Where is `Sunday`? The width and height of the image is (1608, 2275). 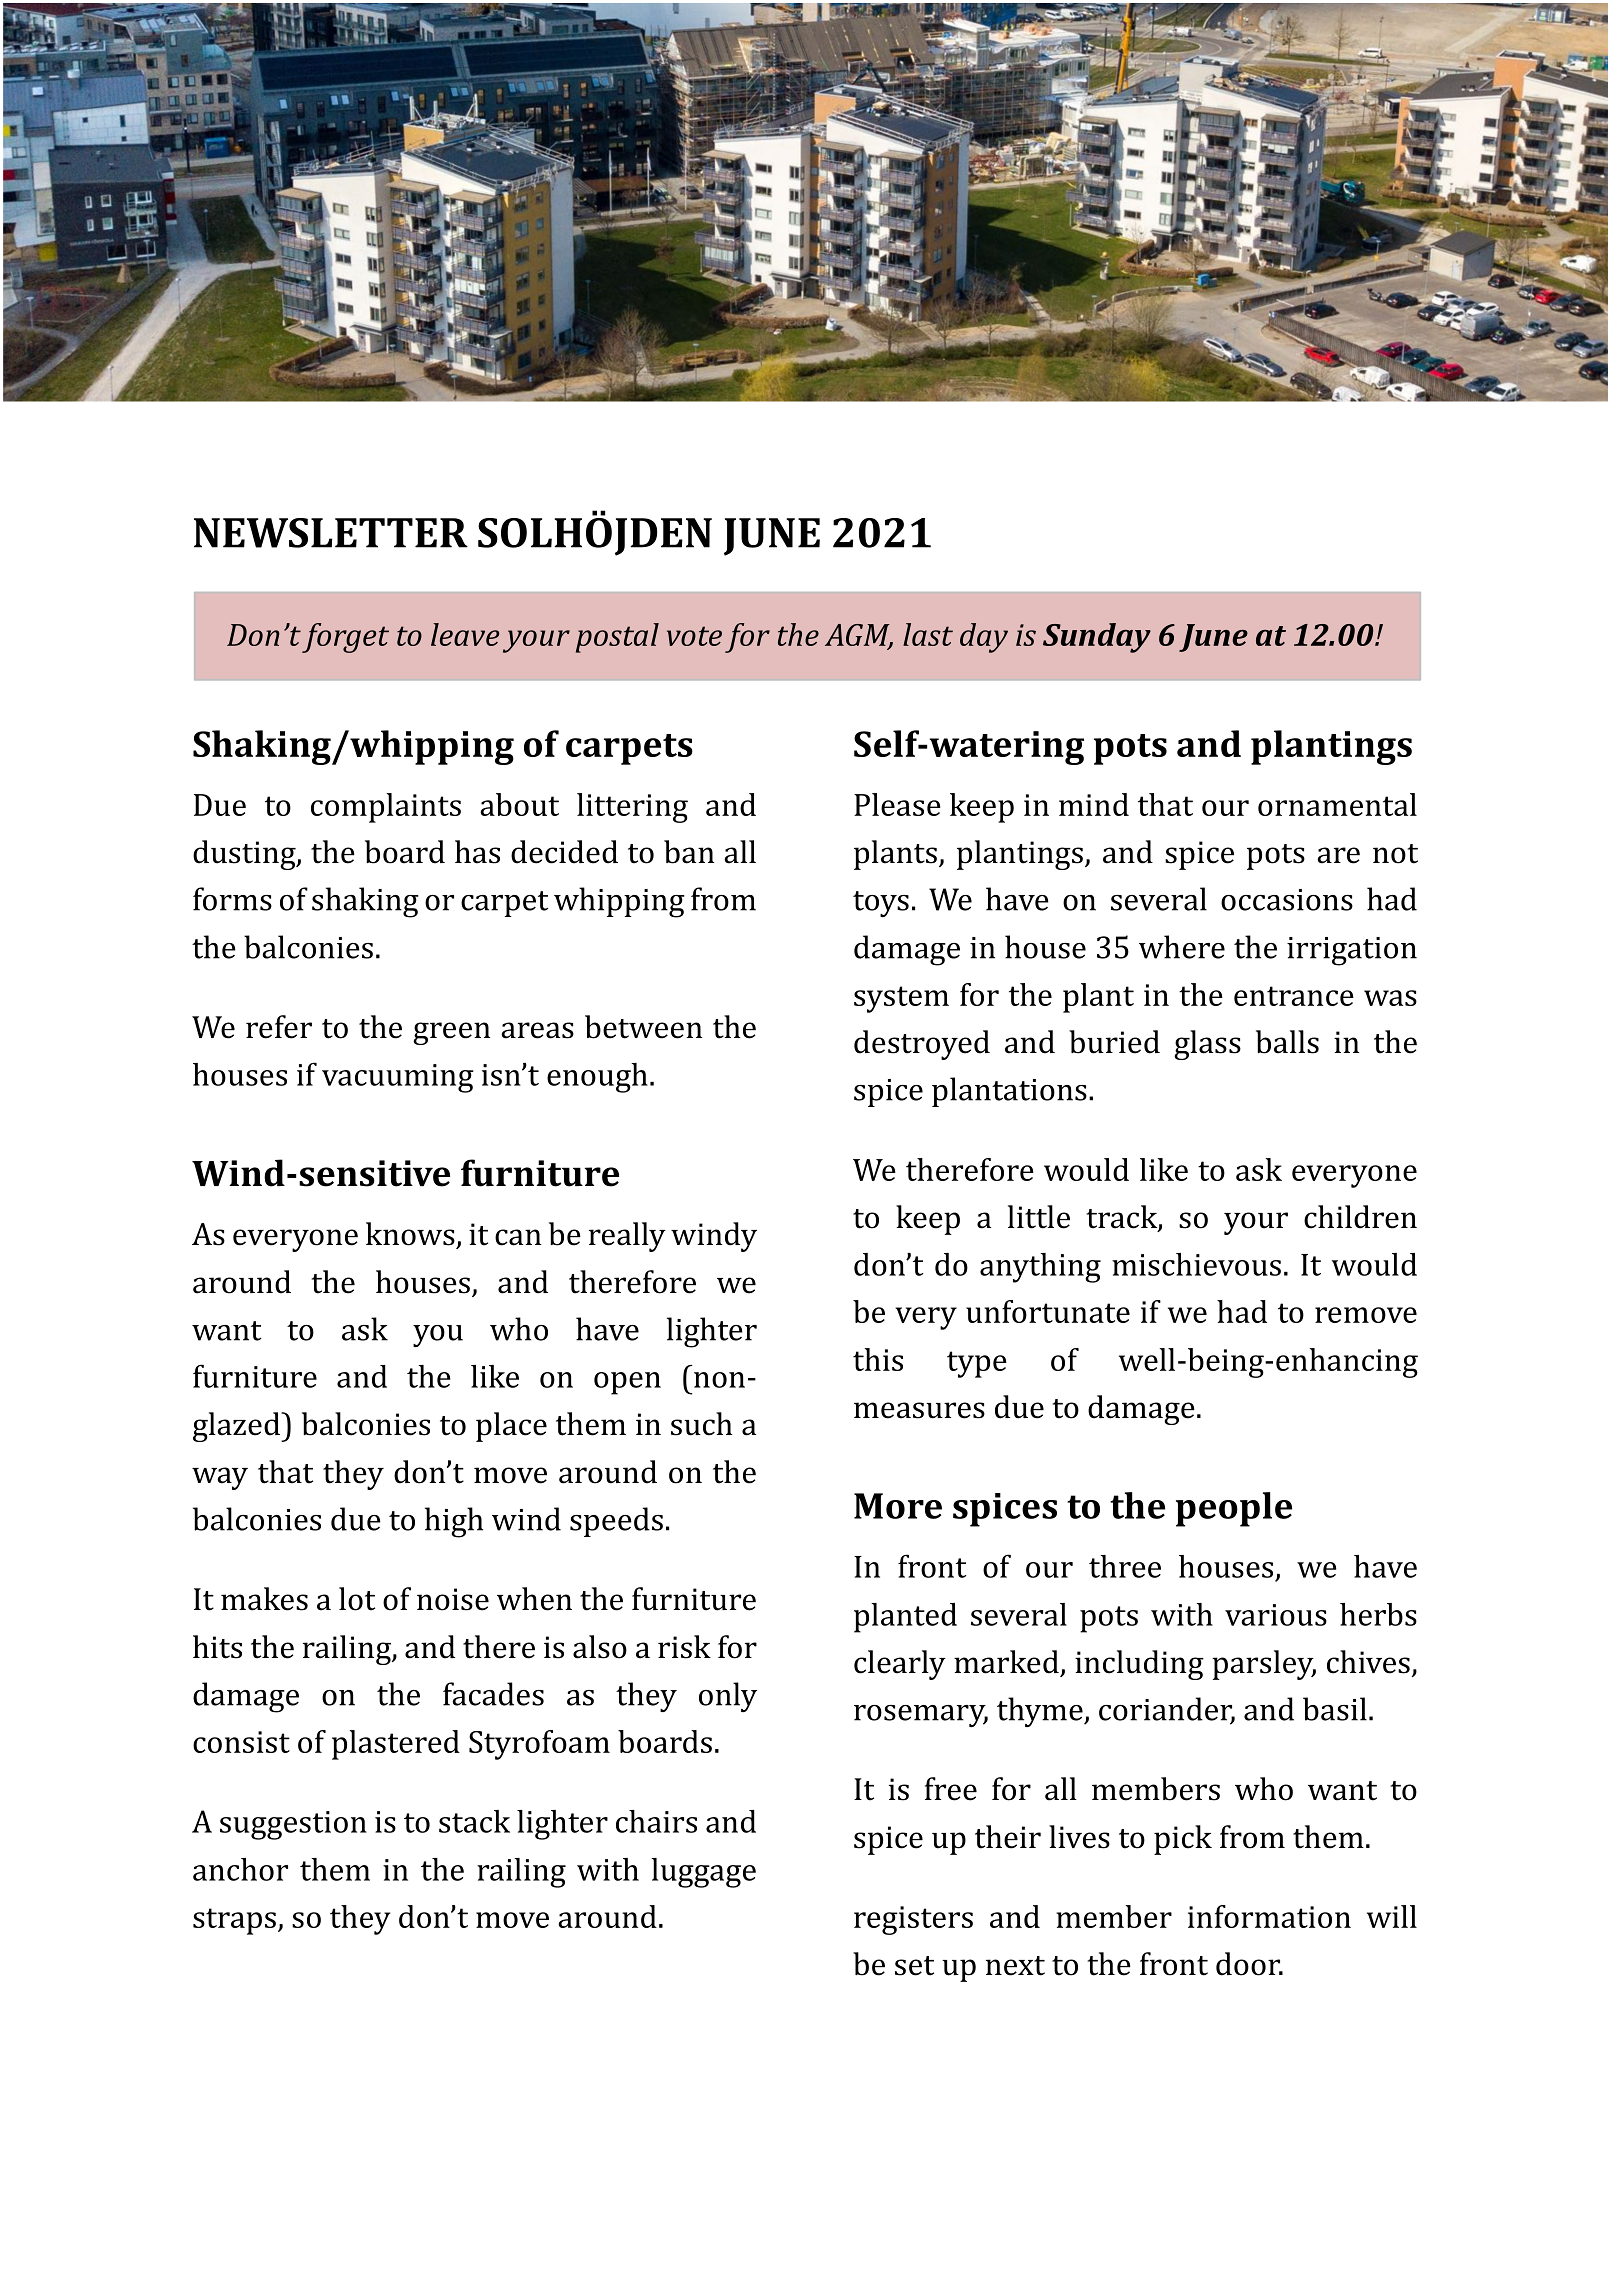 Sunday is located at coordinates (1097, 638).
